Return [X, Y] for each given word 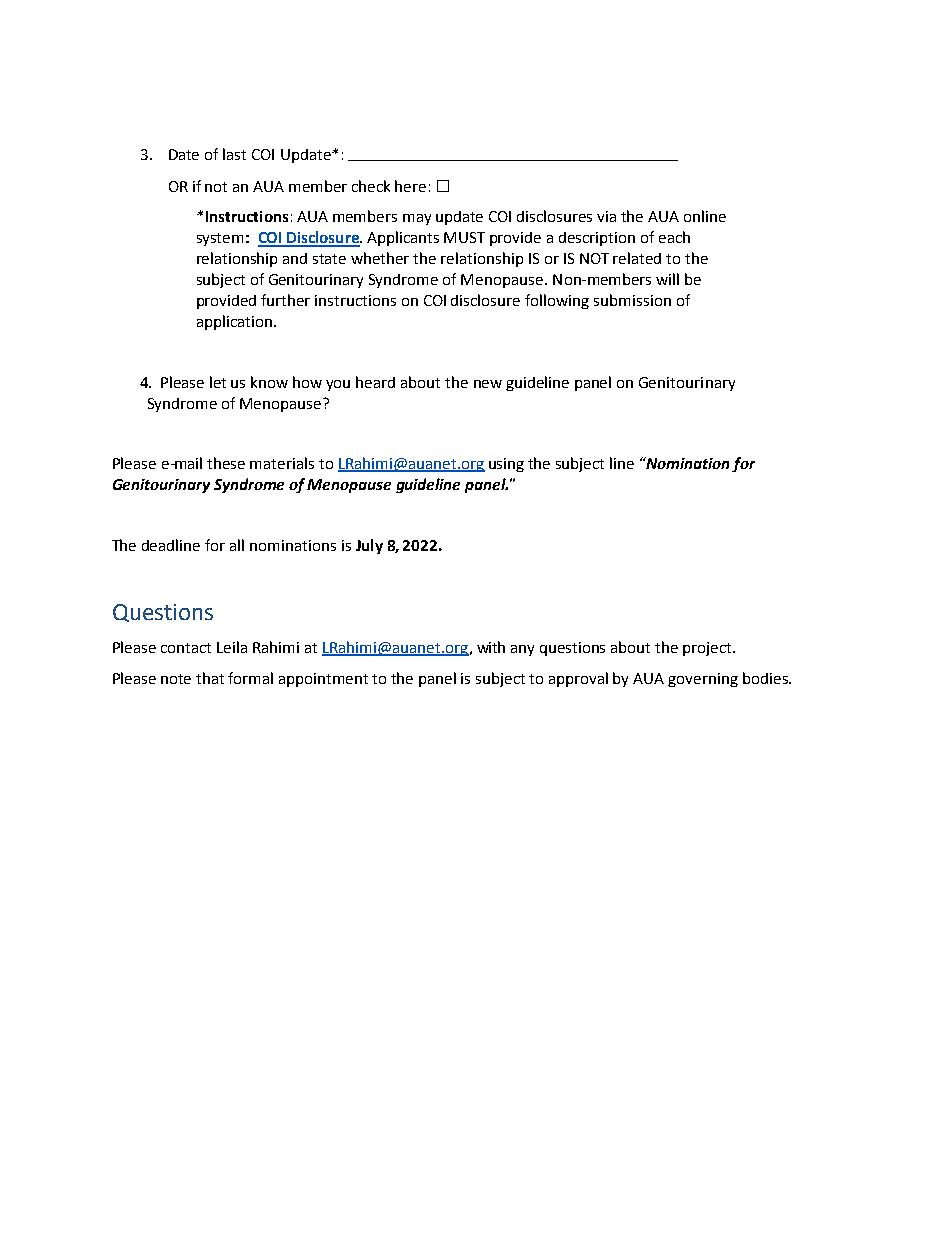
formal [250, 678]
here [410, 186]
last [234, 154]
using [506, 465]
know [269, 382]
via [606, 216]
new [488, 384]
